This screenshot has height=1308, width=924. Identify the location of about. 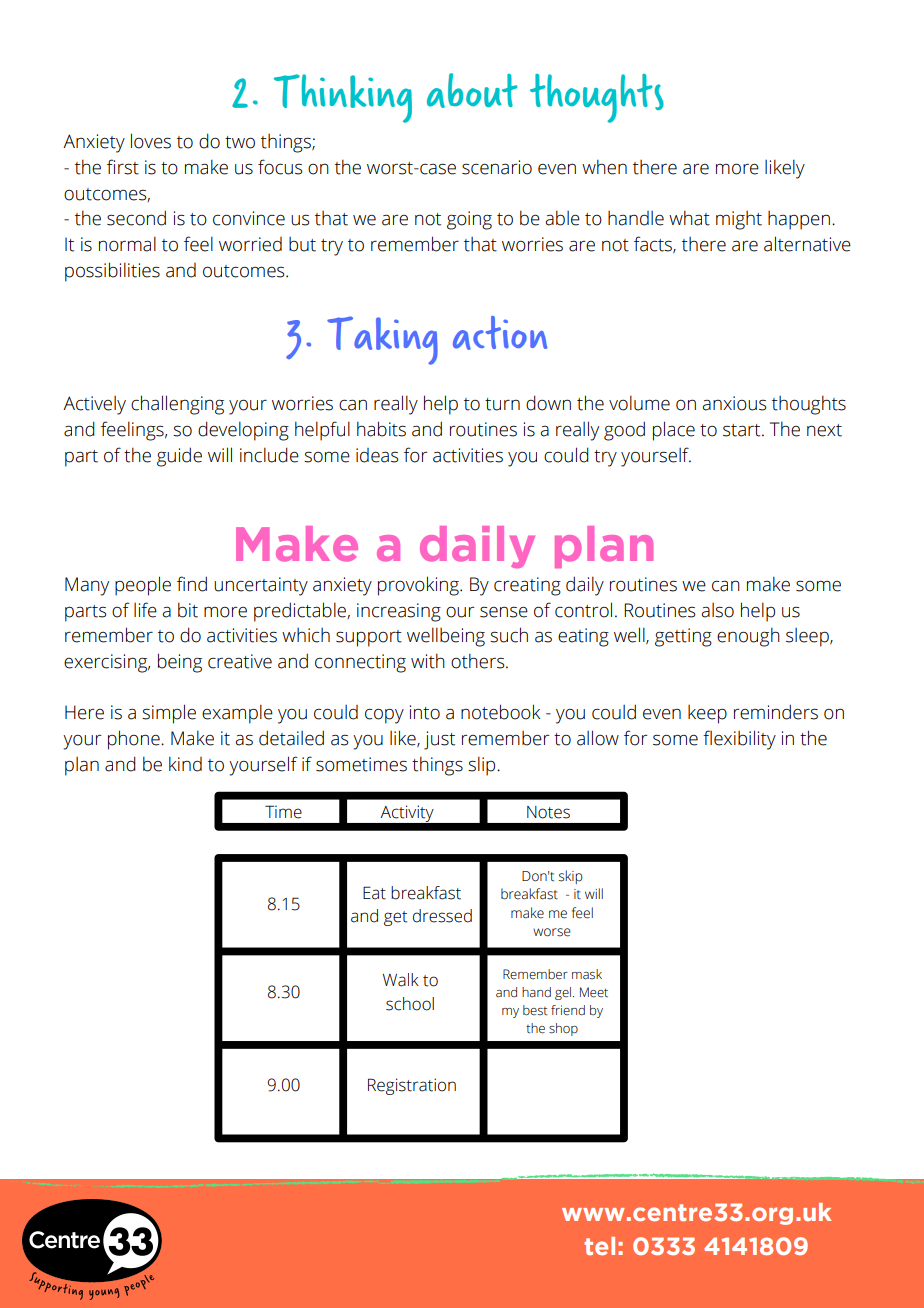
(472, 90).
